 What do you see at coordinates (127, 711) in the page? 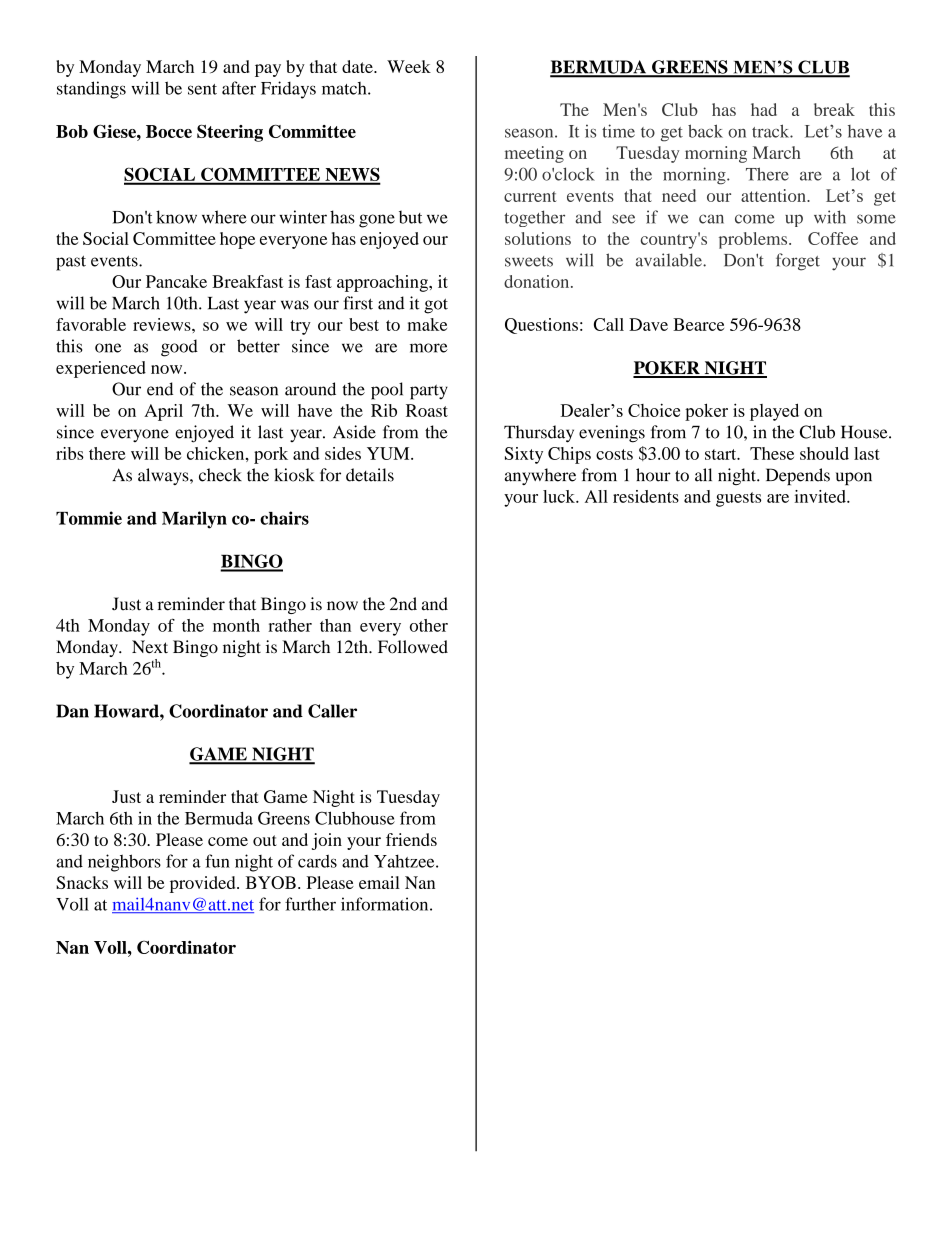
I see `Howard` at bounding box center [127, 711].
